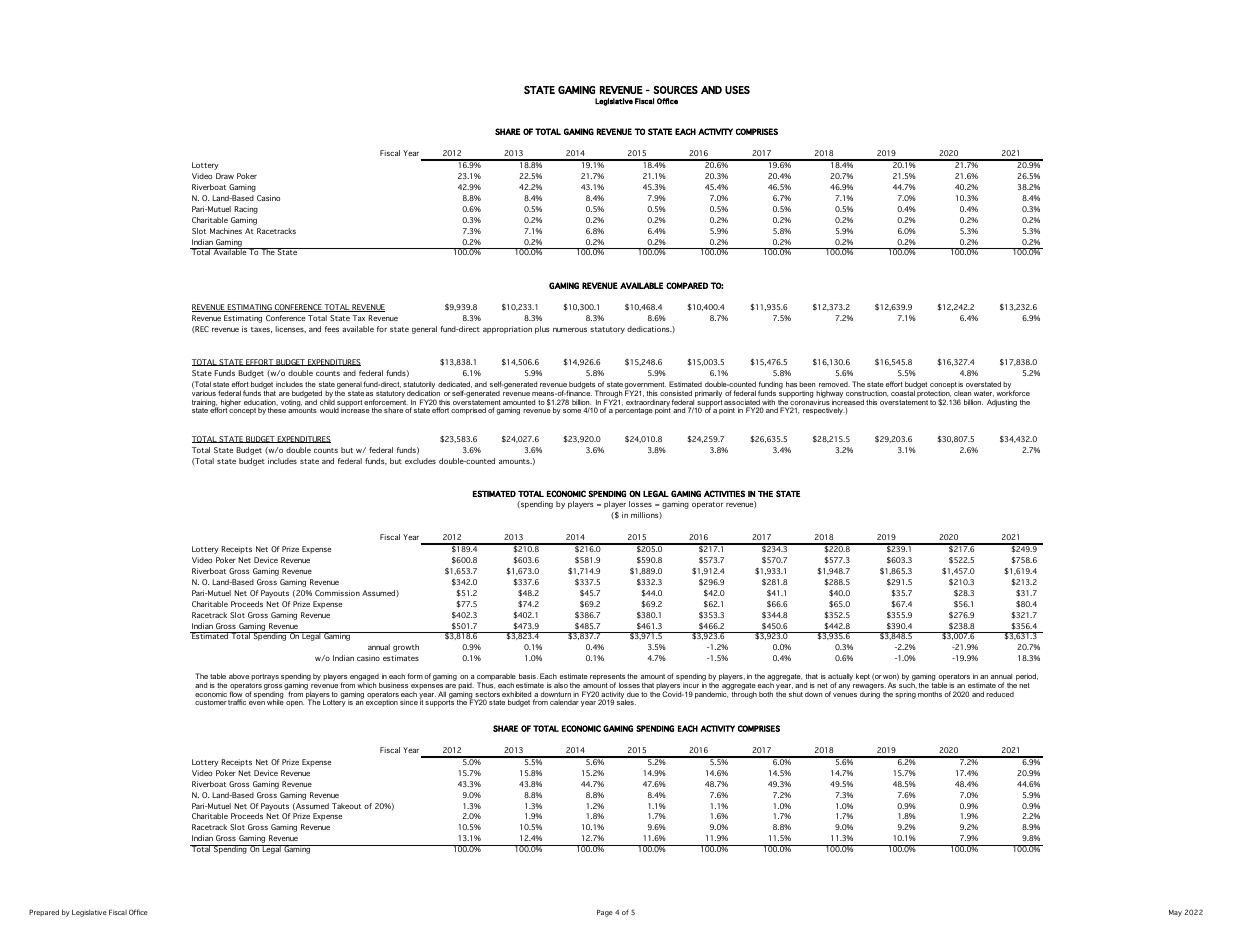  I want to click on Prepared, so click(44, 912).
